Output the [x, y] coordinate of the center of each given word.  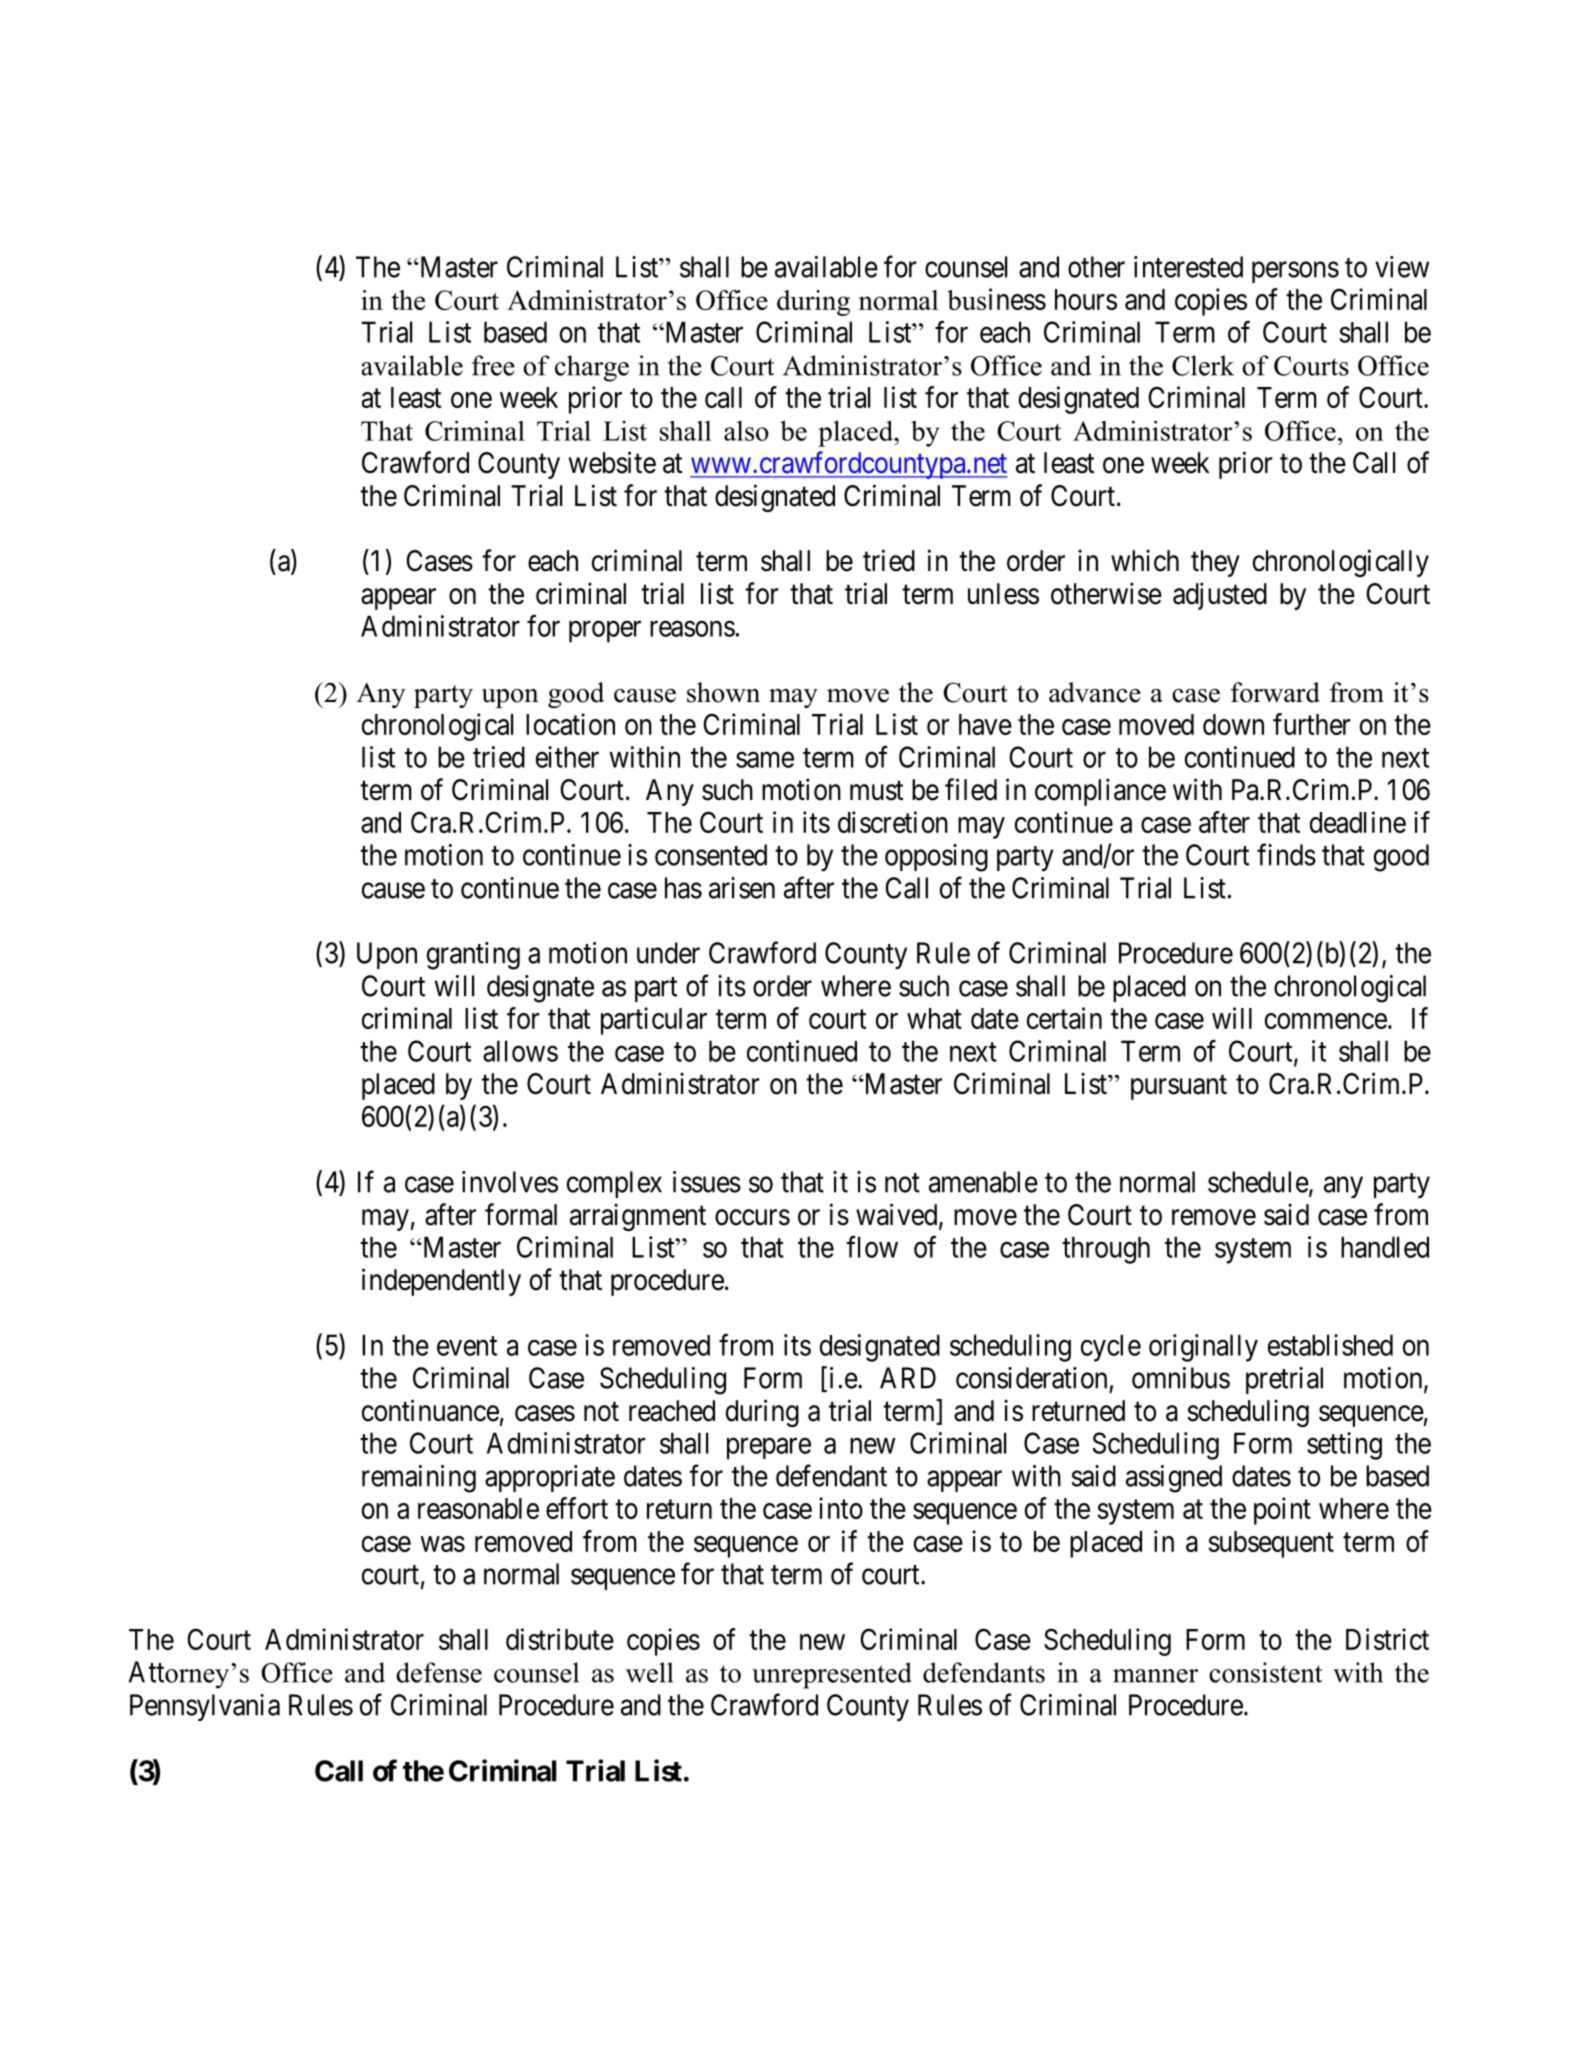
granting [473, 956]
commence [1326, 1021]
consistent [1265, 1672]
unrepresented [832, 1675]
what [934, 1018]
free [493, 365]
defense [439, 1672]
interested [1188, 267]
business [996, 299]
